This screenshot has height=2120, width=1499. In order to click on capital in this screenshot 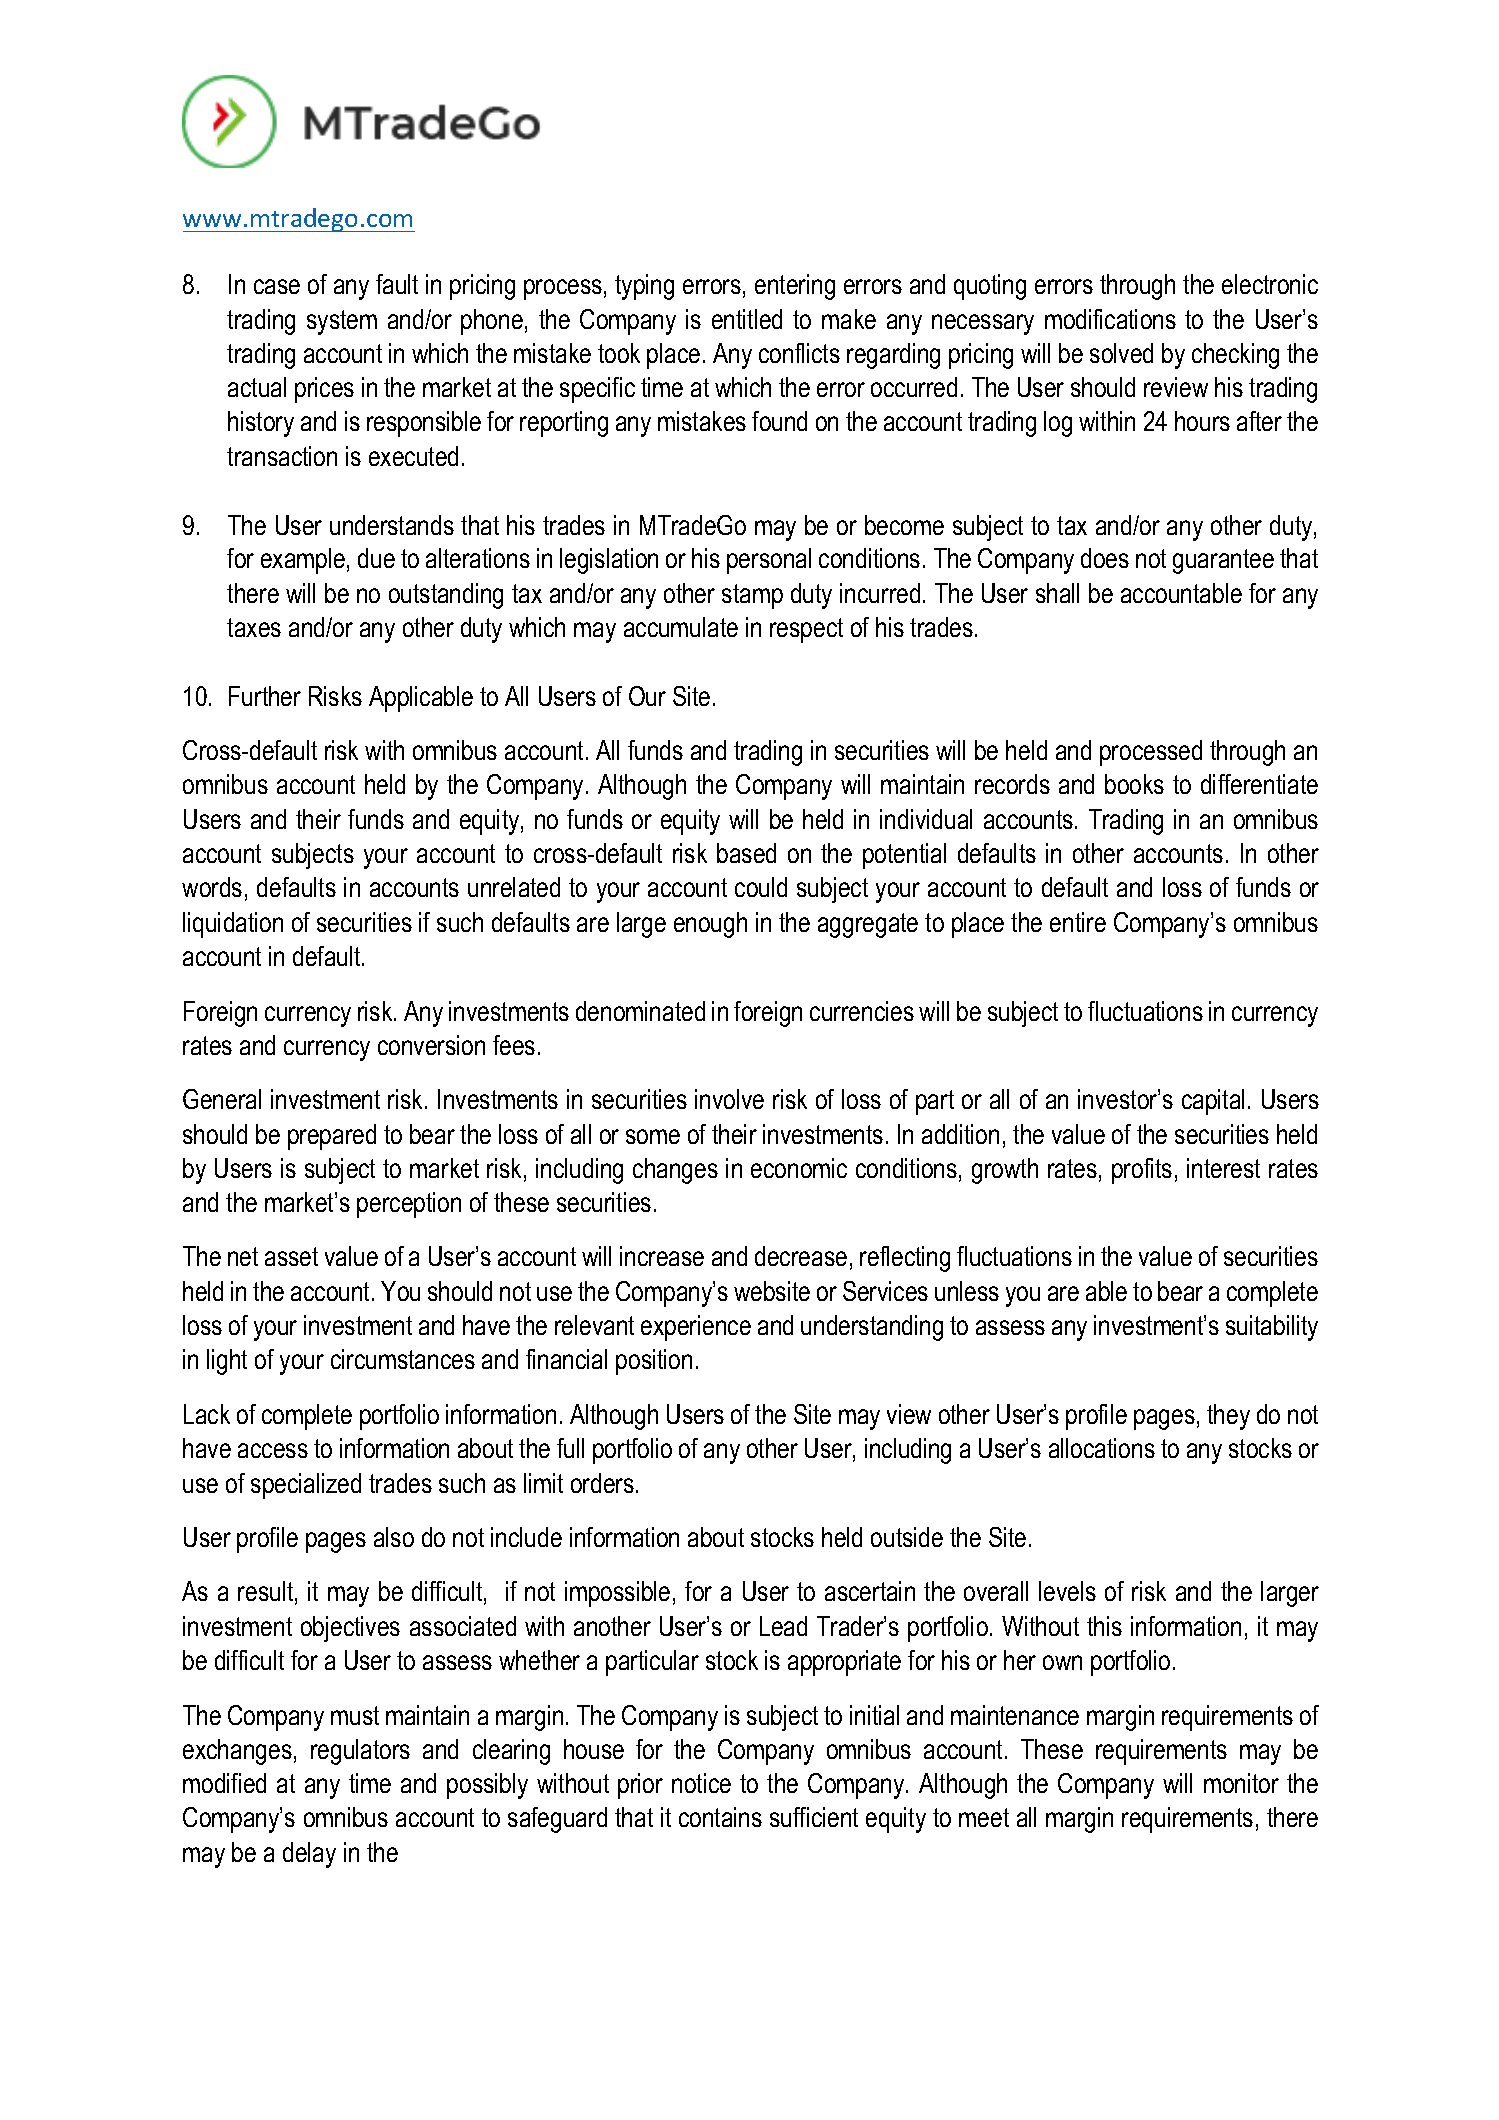, I will do `click(1213, 1102)`.
